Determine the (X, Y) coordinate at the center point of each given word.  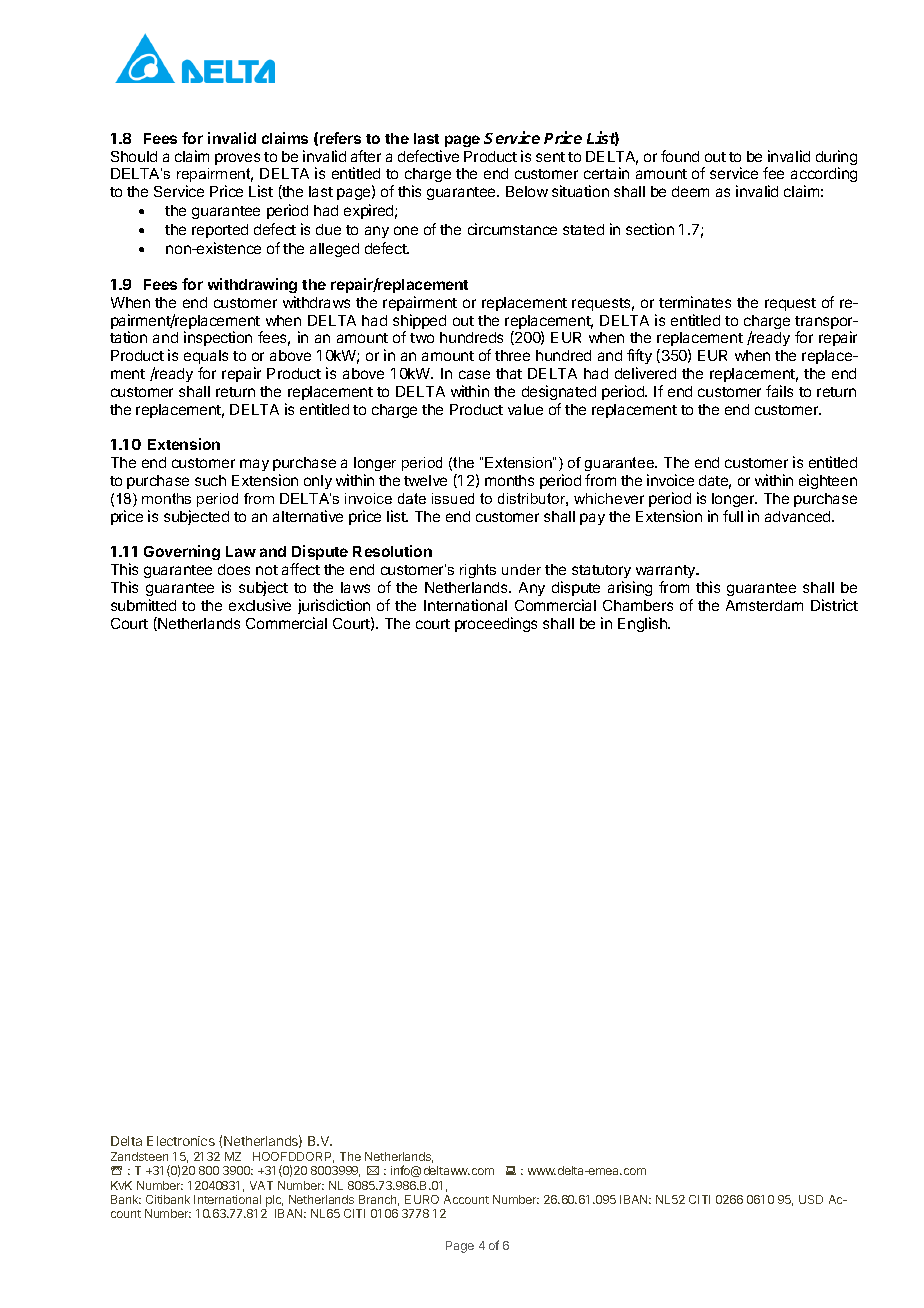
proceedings (496, 624)
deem (690, 191)
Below (527, 191)
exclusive (260, 605)
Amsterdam (764, 605)
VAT (261, 1185)
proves (237, 159)
